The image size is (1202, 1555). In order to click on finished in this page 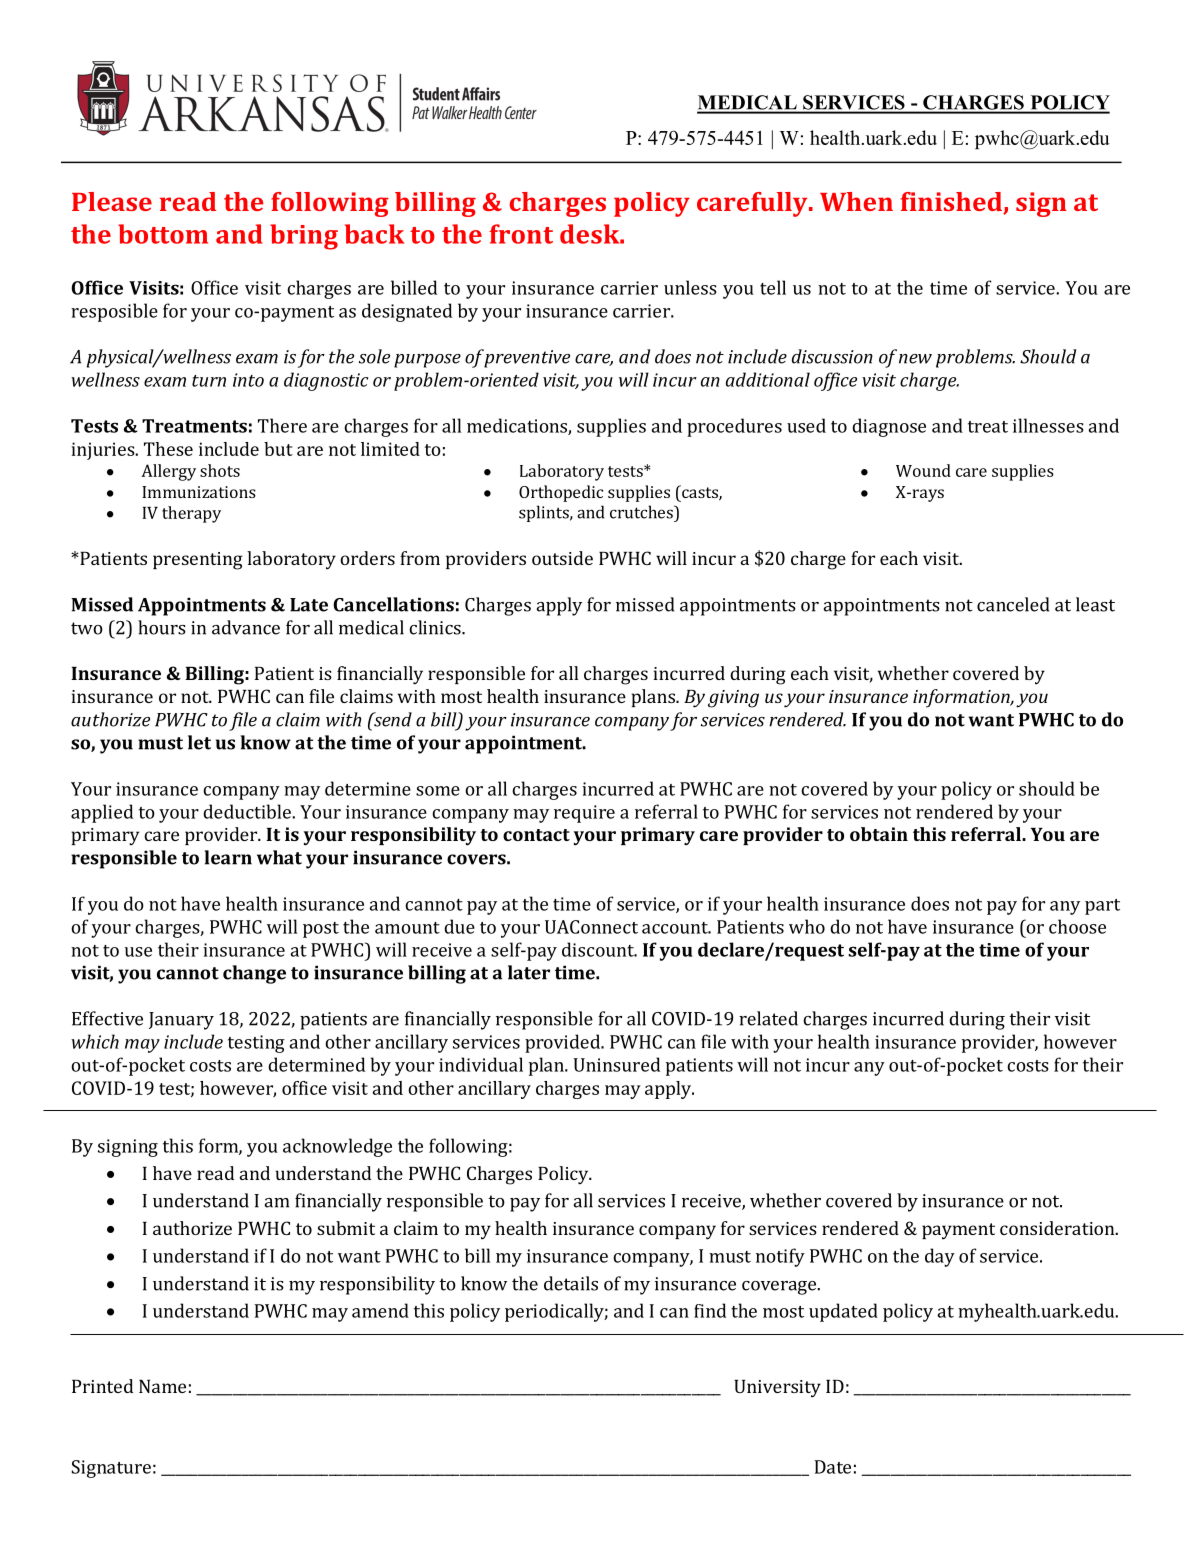, I will do `click(952, 203)`.
